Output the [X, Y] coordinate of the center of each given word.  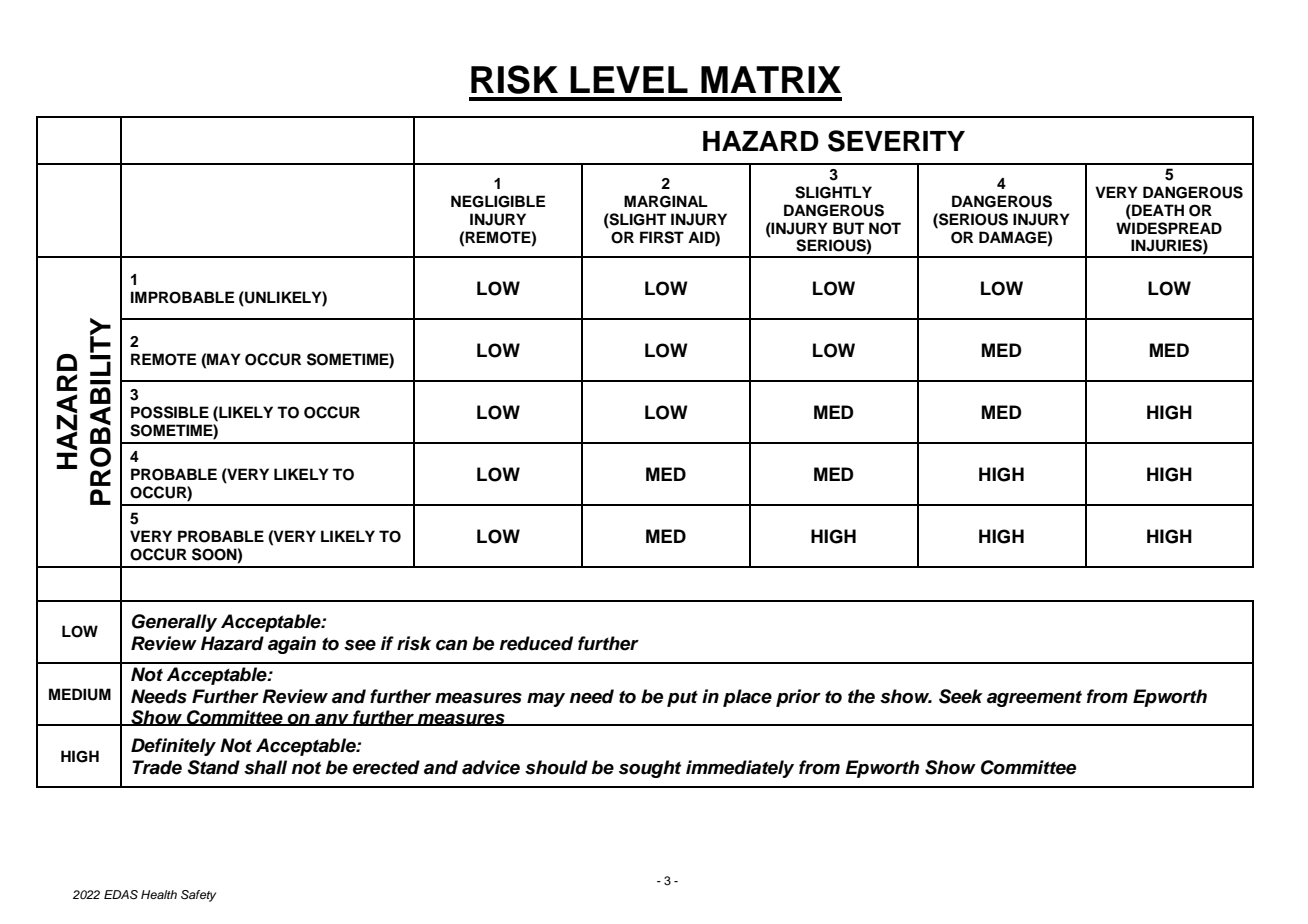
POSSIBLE [170, 412]
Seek [961, 696]
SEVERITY [896, 141]
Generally [174, 623]
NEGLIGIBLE [498, 201]
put [682, 698]
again [292, 645]
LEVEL [629, 79]
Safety [198, 896]
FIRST [662, 237]
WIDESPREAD [1169, 228]
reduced [536, 643]
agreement [1034, 698]
